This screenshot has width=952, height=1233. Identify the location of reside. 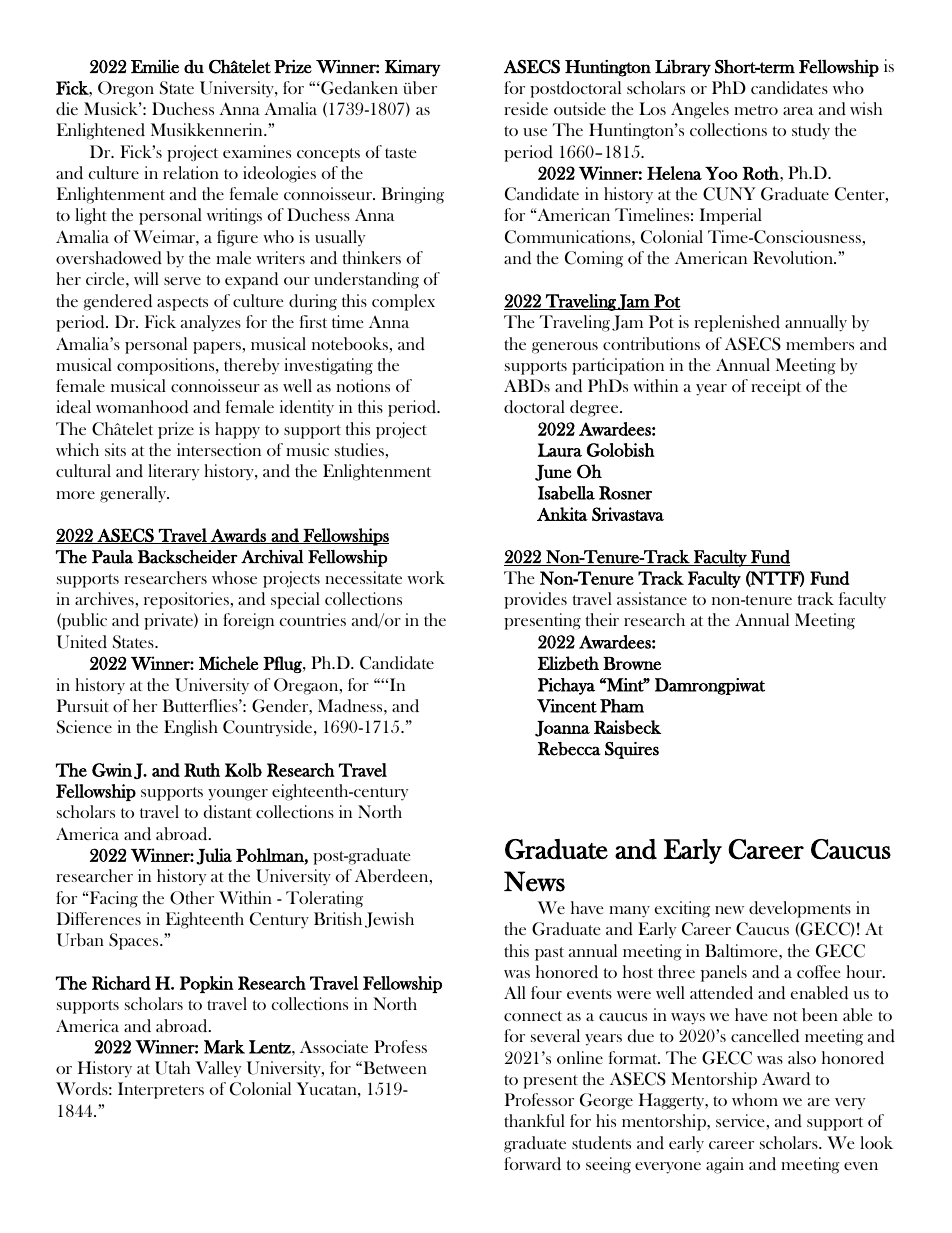
(526, 108).
